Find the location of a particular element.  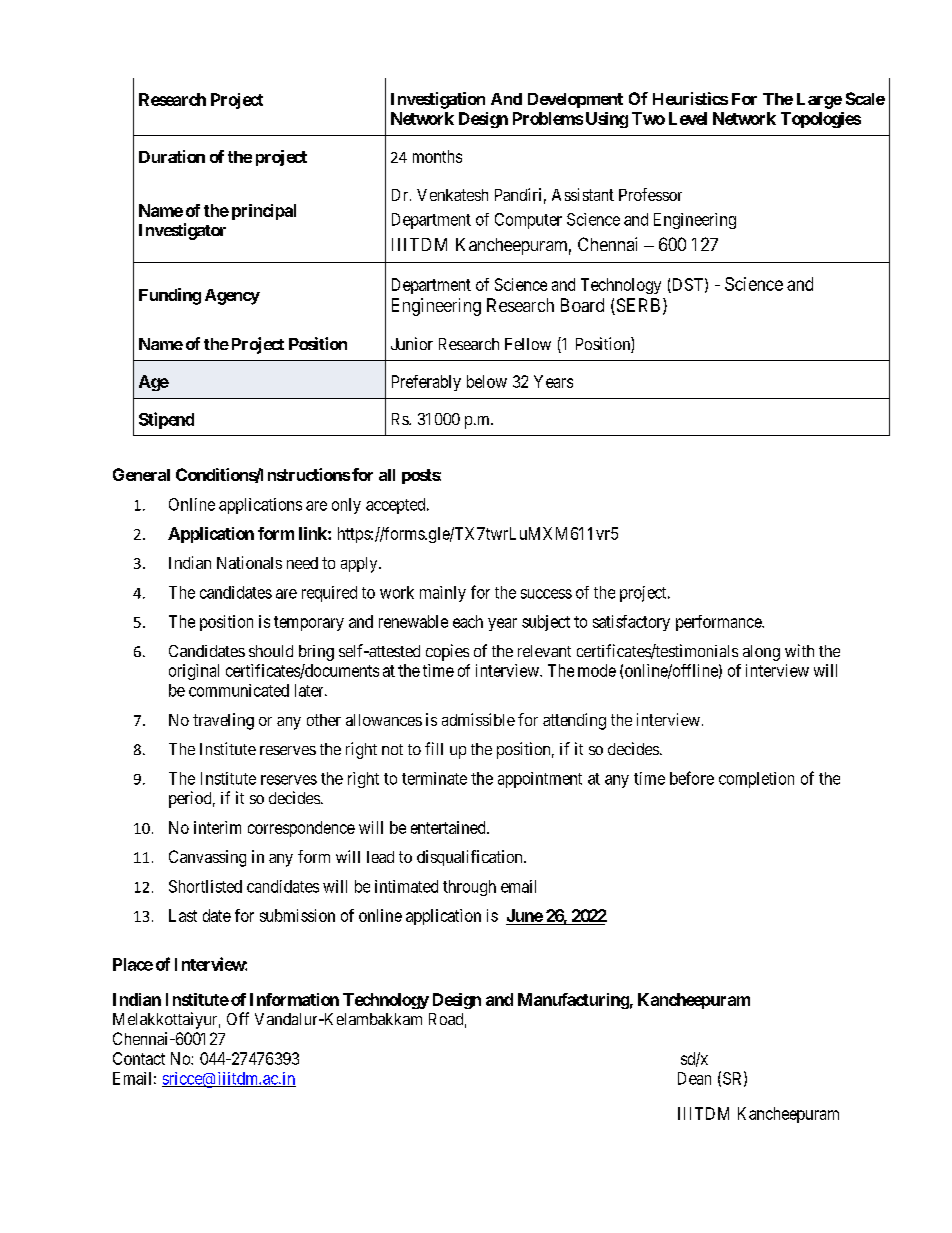

months is located at coordinates (437, 156).
